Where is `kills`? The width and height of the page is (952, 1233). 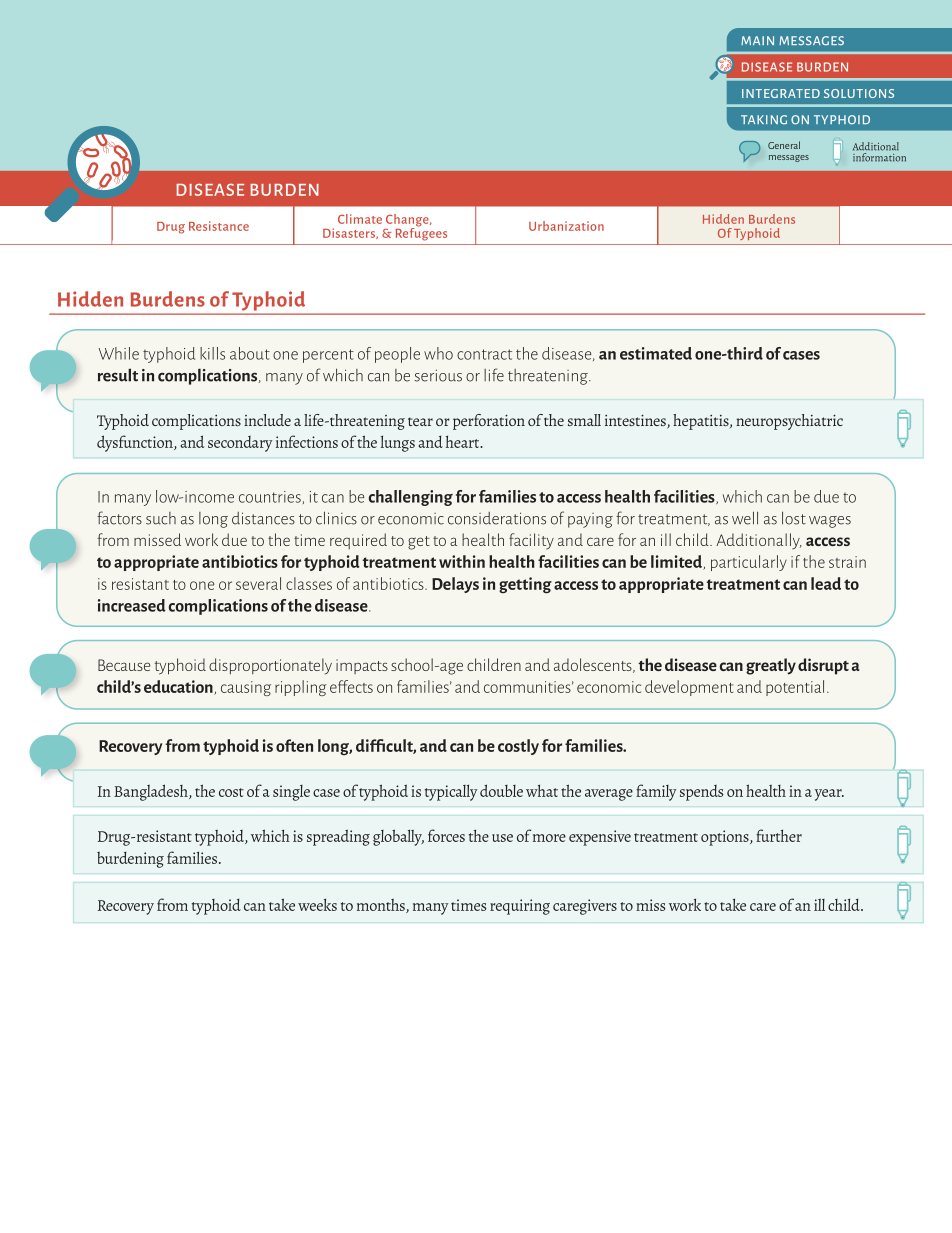 kills is located at coordinates (212, 353).
